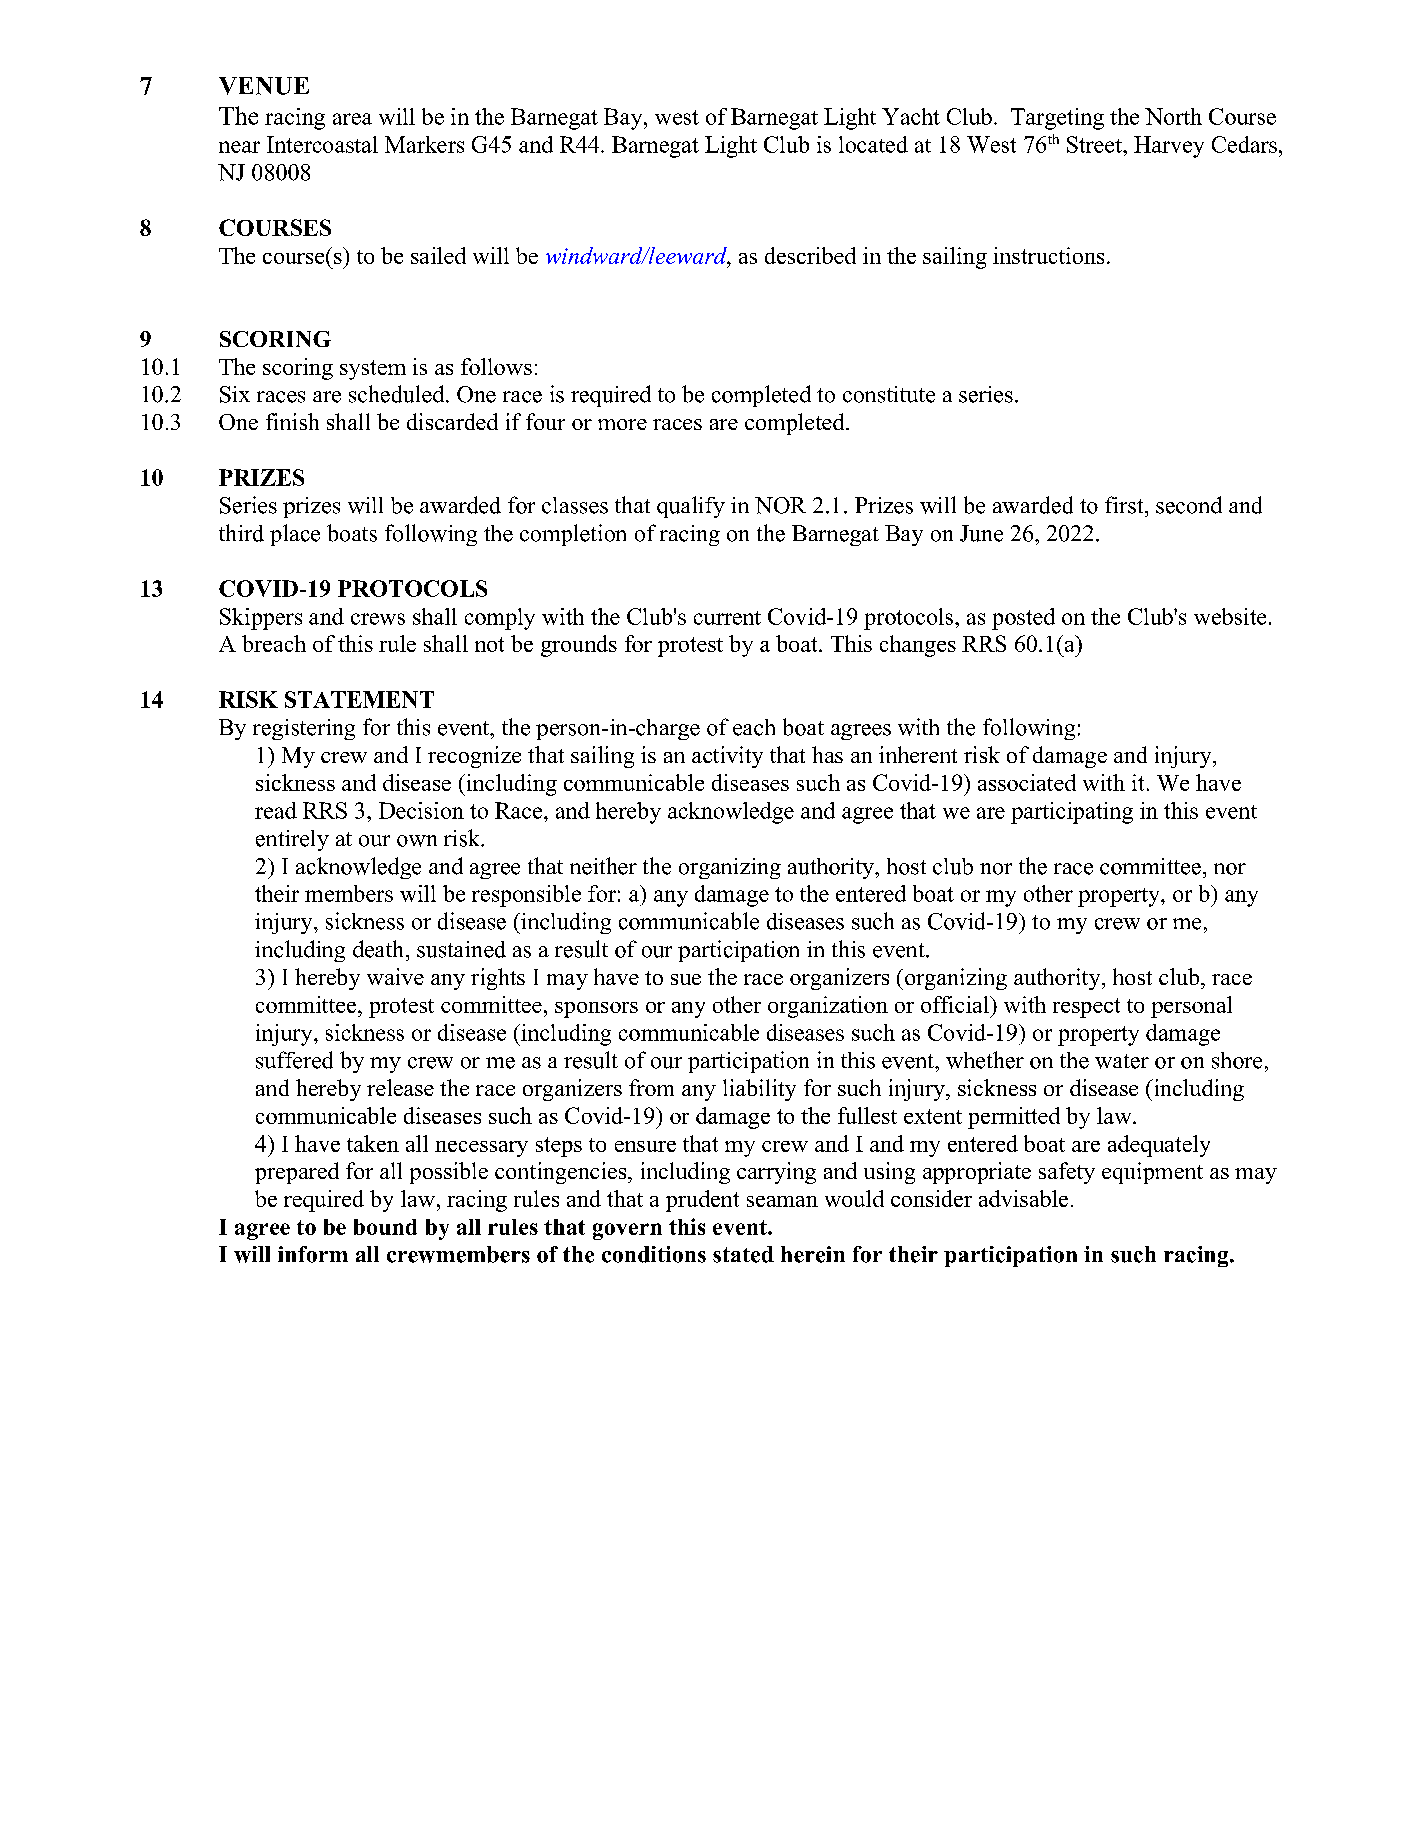 The image size is (1428, 1848). I want to click on bound, so click(385, 1227).
